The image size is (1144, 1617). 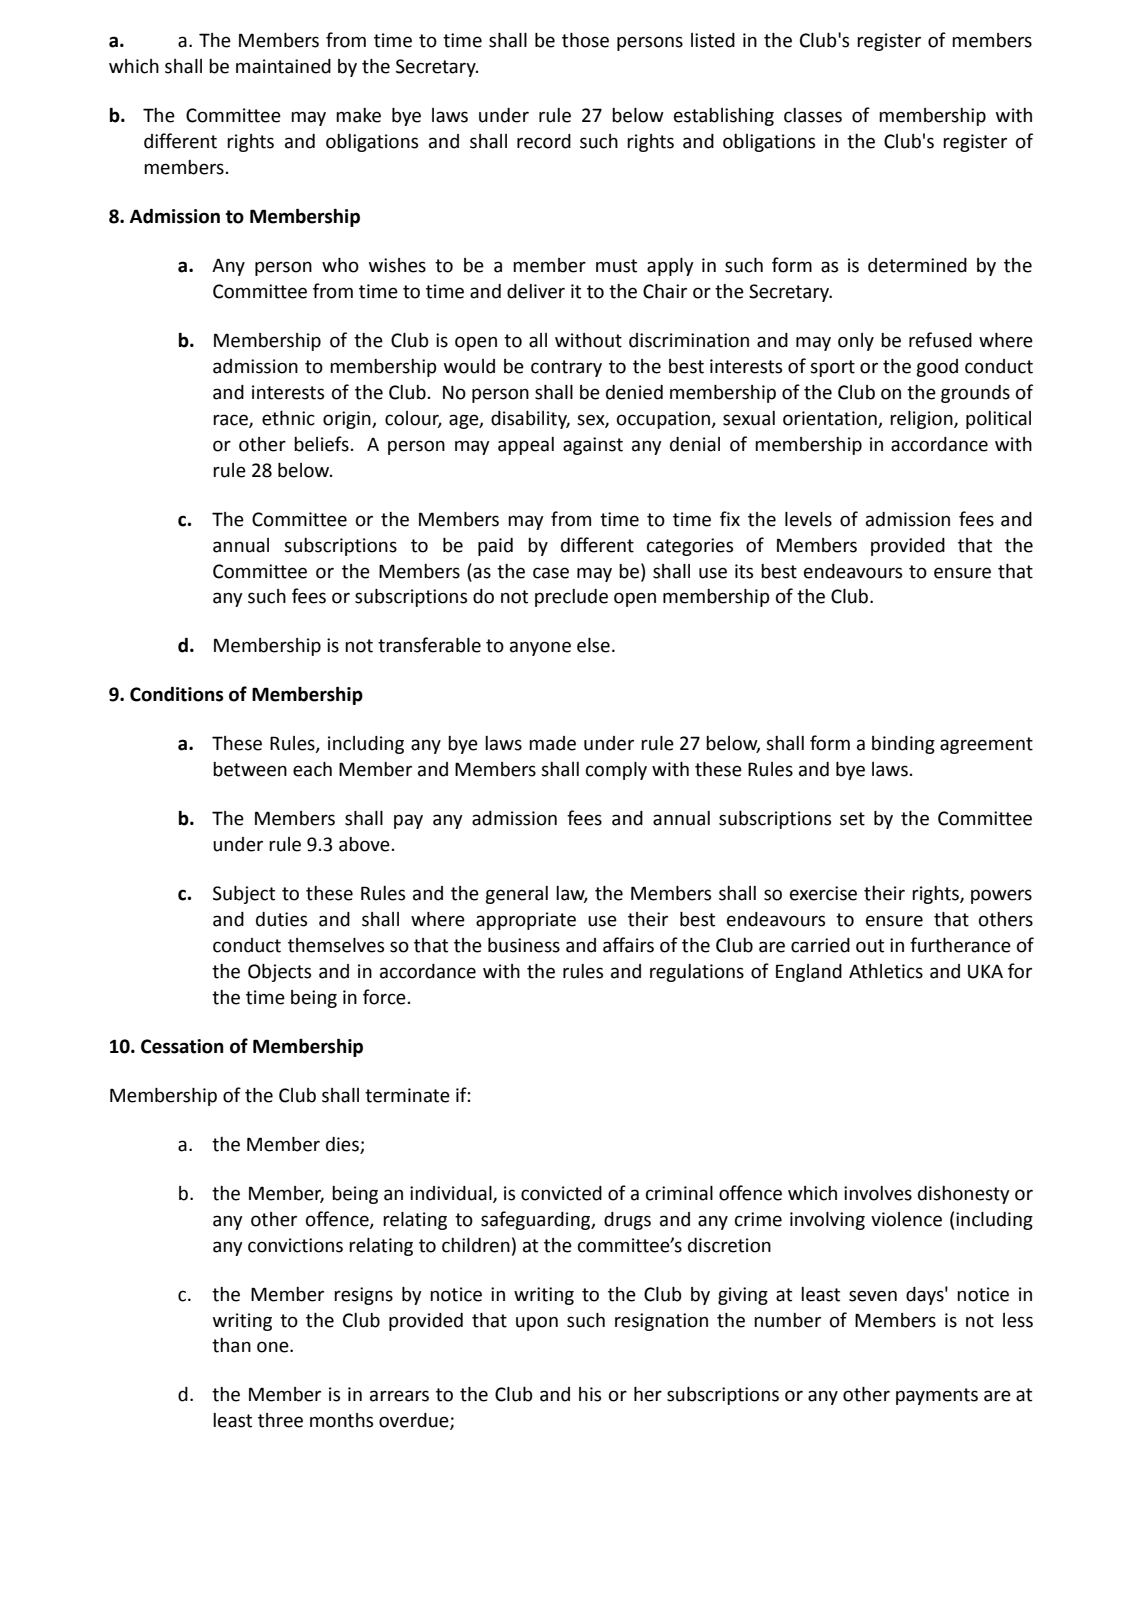 I want to click on beliefs, so click(x=321, y=444).
